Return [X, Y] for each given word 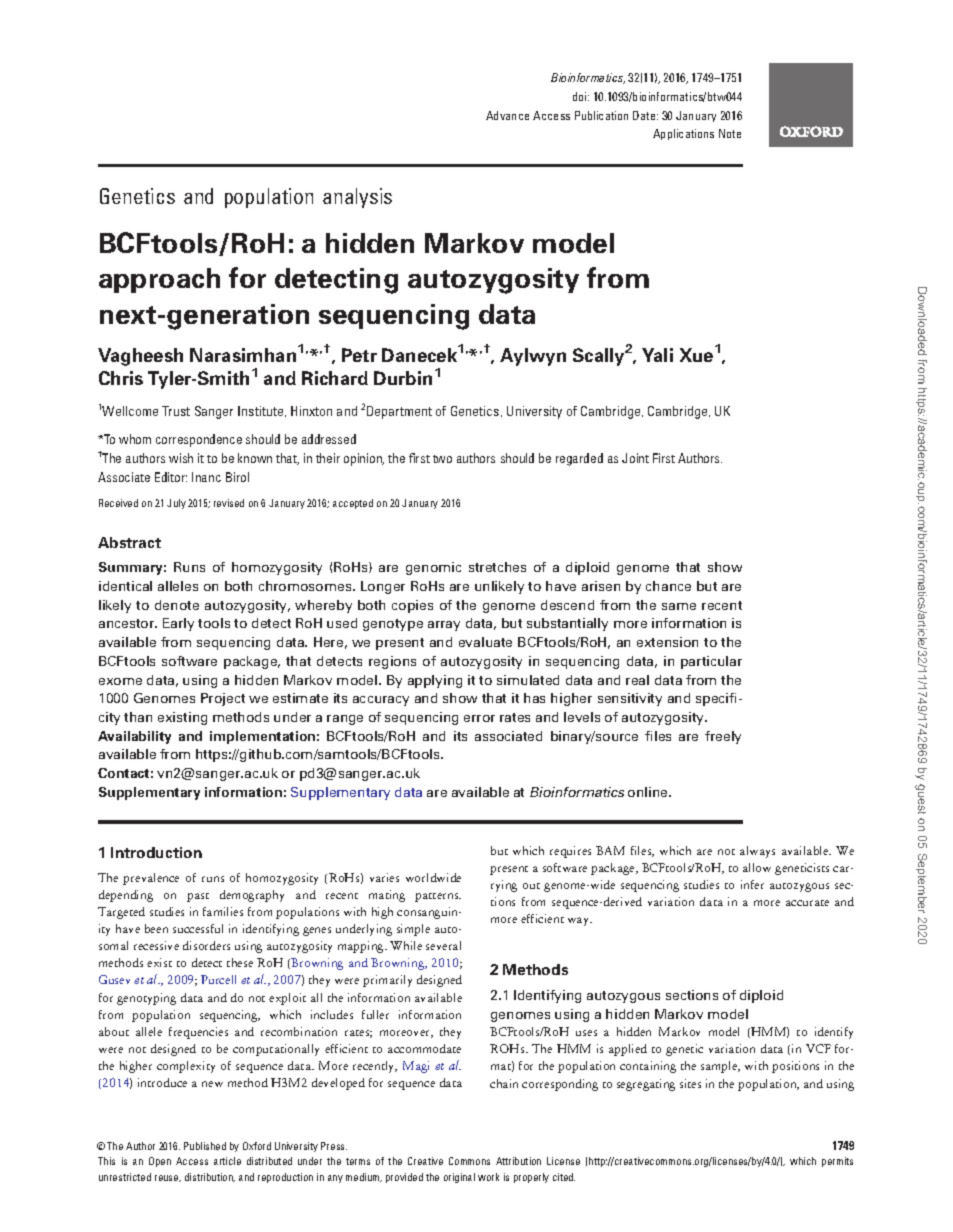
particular [711, 662]
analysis [357, 198]
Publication [601, 115]
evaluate [485, 642]
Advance [507, 115]
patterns [438, 897]
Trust [176, 411]
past [198, 897]
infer [752, 884]
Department [399, 412]
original [459, 1178]
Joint [635, 458]
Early [178, 624]
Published [205, 1146]
